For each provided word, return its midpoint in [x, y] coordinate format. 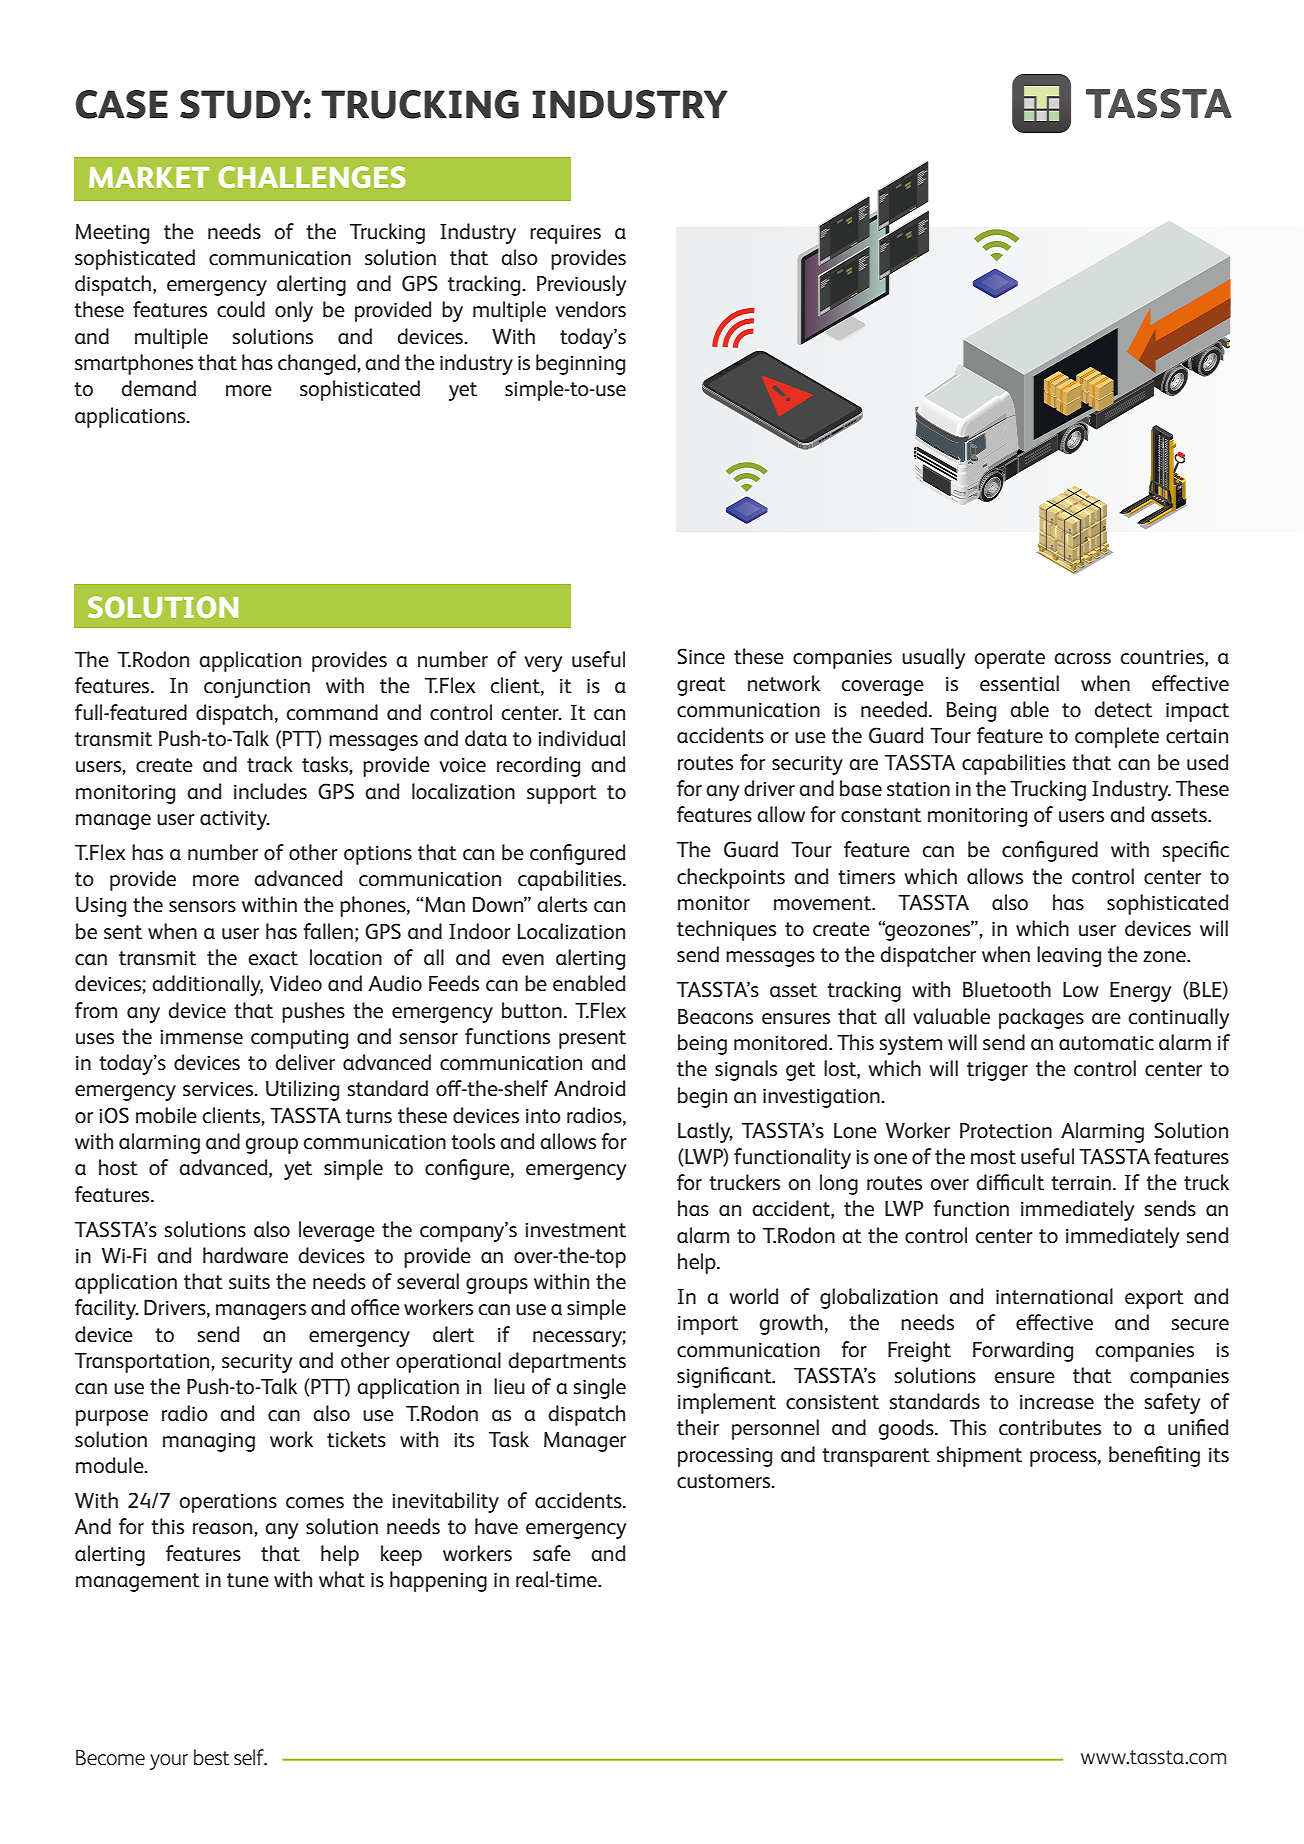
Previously [581, 285]
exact [273, 958]
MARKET [149, 177]
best [211, 1757]
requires [565, 234]
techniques [726, 930]
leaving [1069, 956]
